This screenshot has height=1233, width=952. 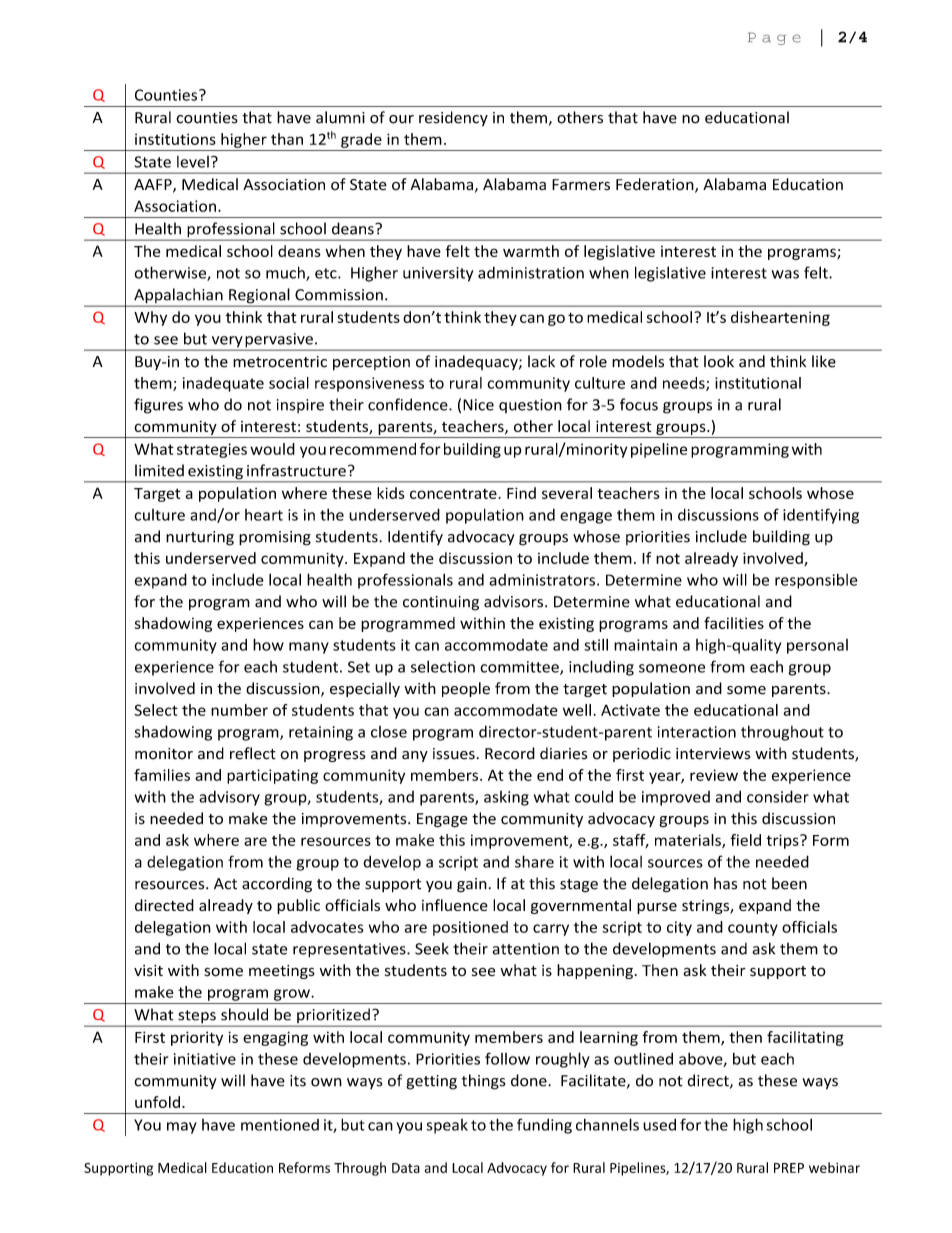 What do you see at coordinates (758, 383) in the screenshot?
I see `institutional` at bounding box center [758, 383].
